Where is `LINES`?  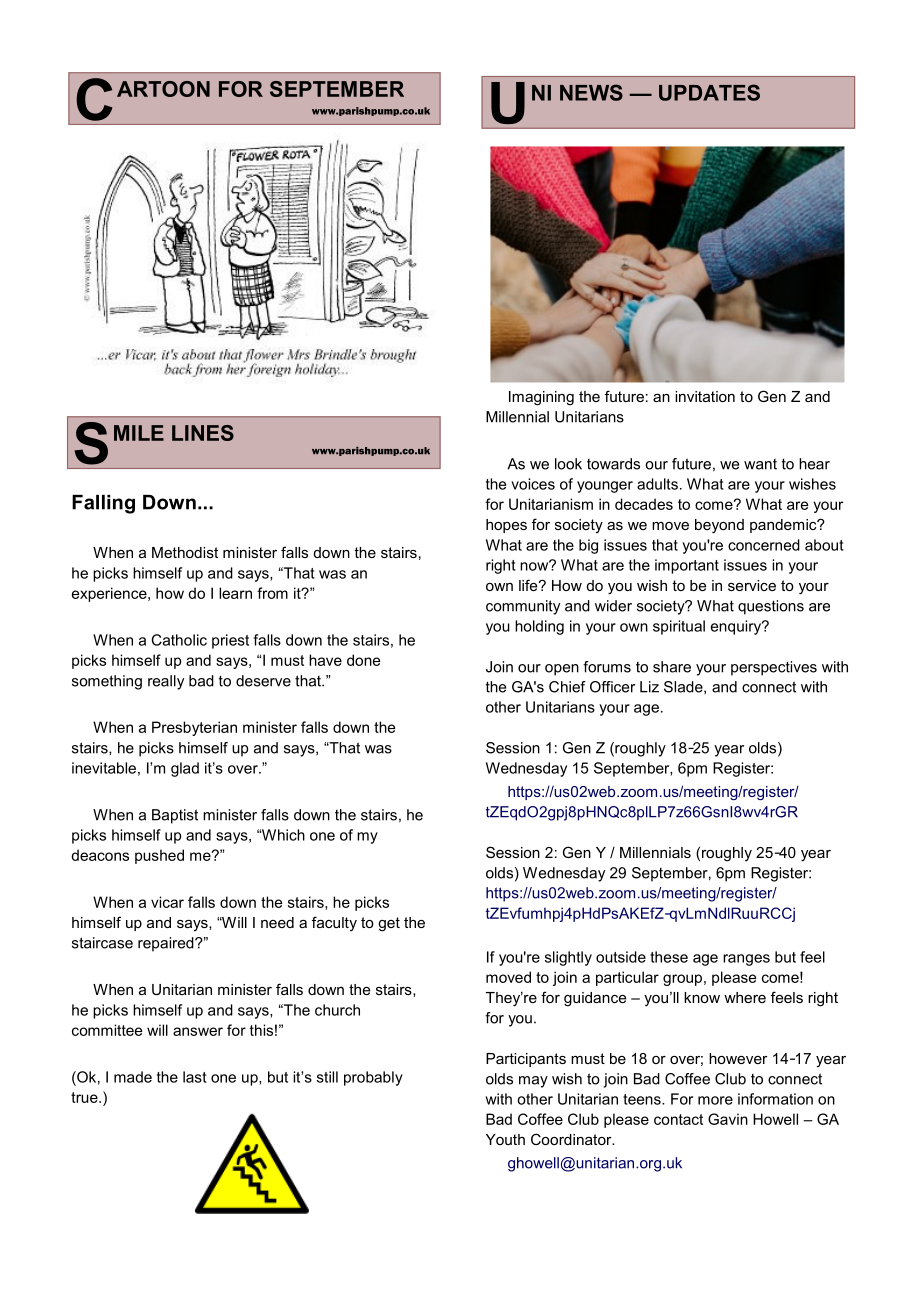 LINES is located at coordinates (203, 433).
